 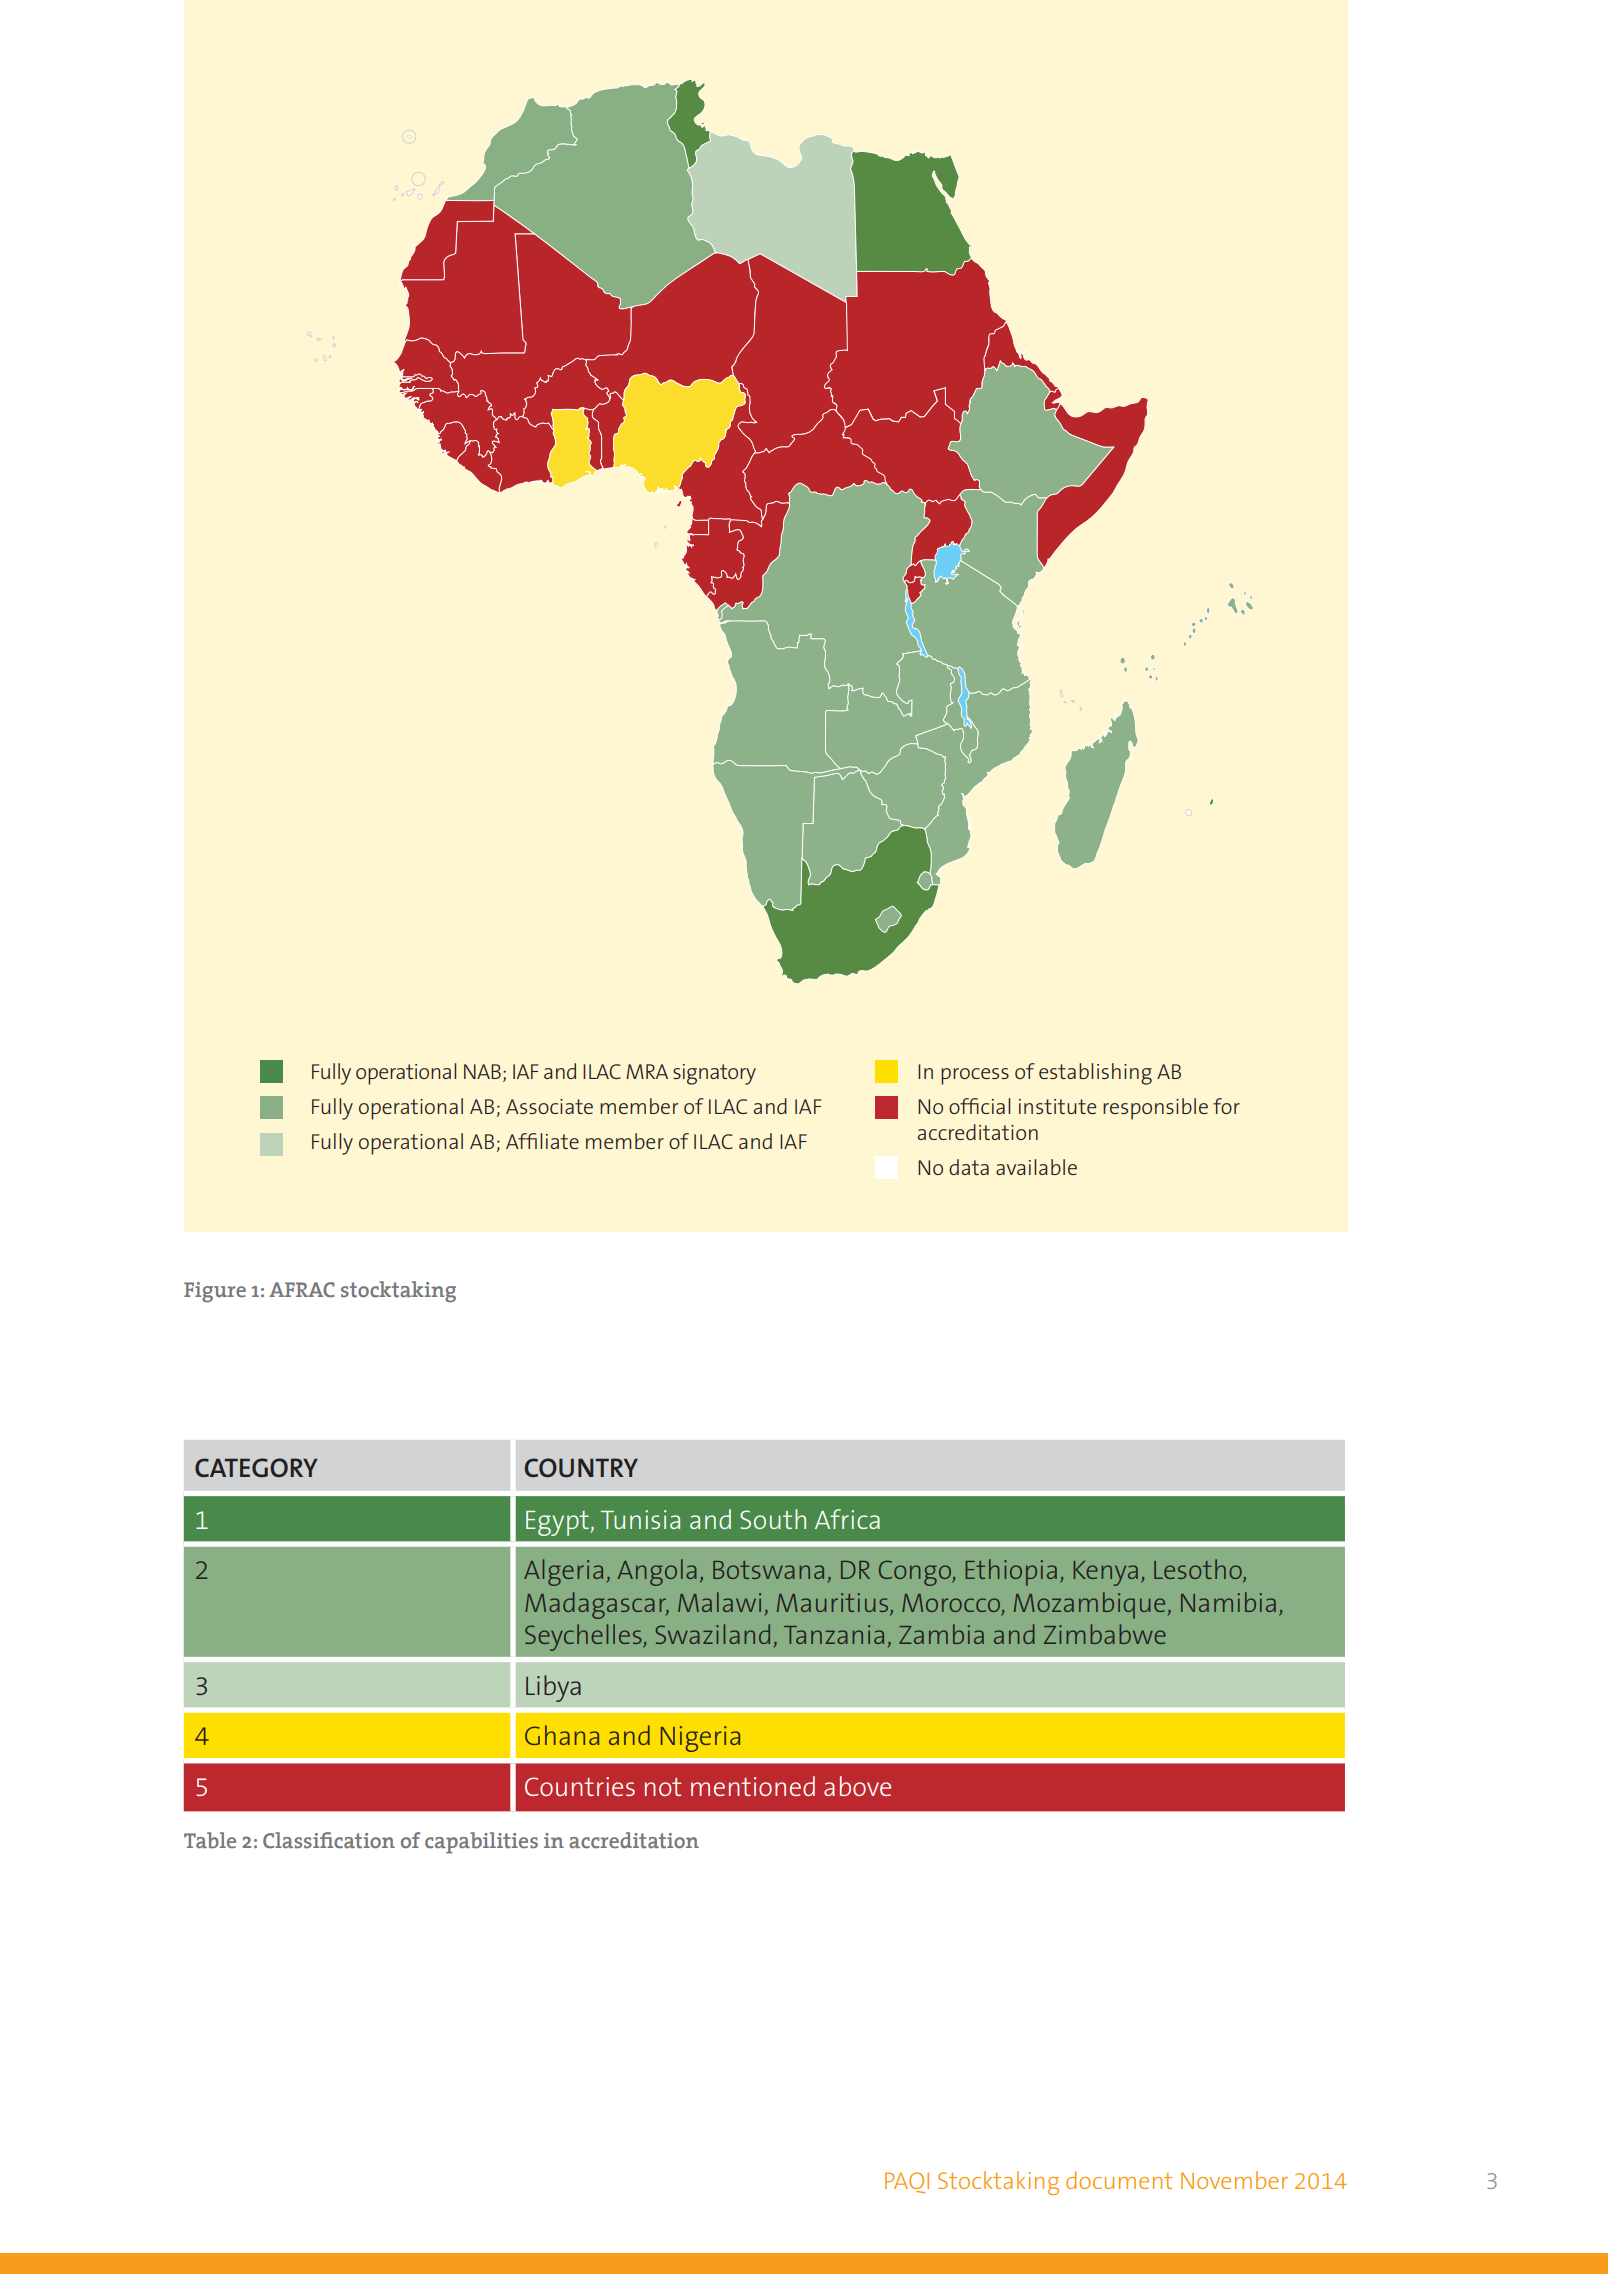 What do you see at coordinates (1155, 1109) in the image?
I see `responsible` at bounding box center [1155, 1109].
